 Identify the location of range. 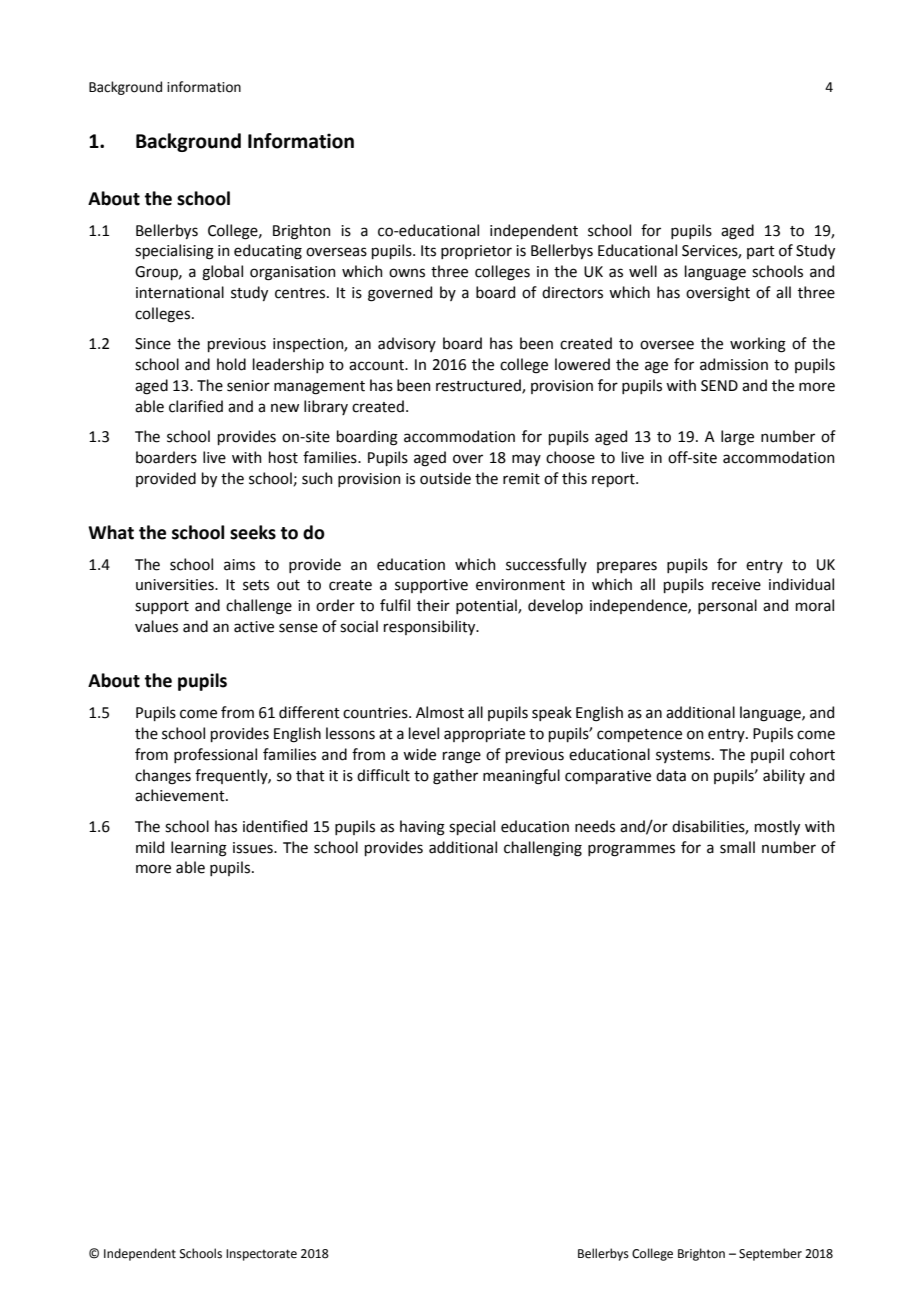
(462, 757).
